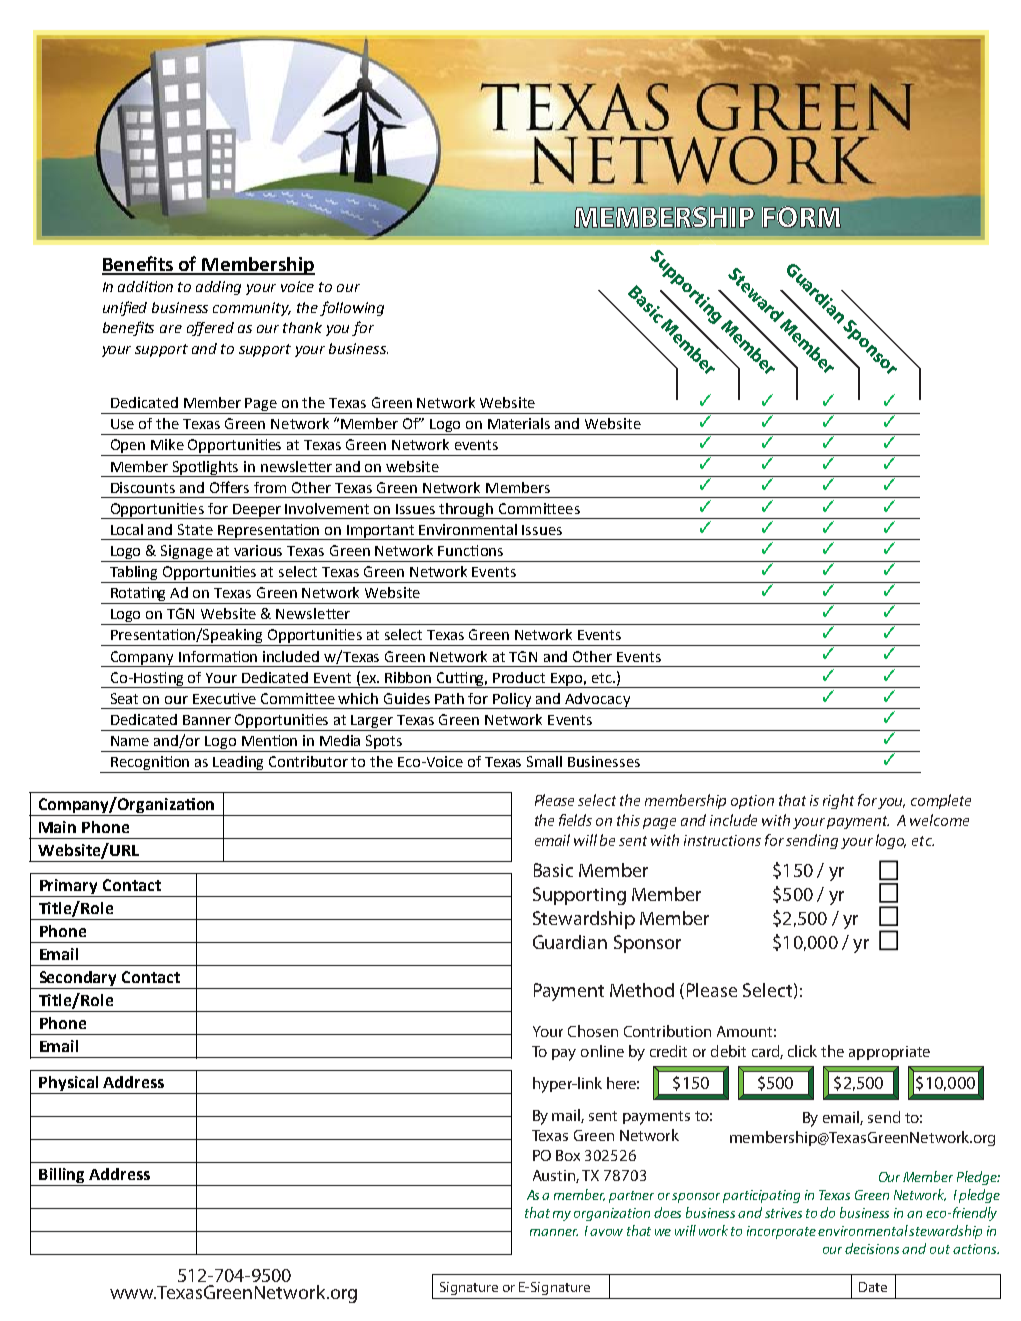  I want to click on fields, so click(575, 820).
